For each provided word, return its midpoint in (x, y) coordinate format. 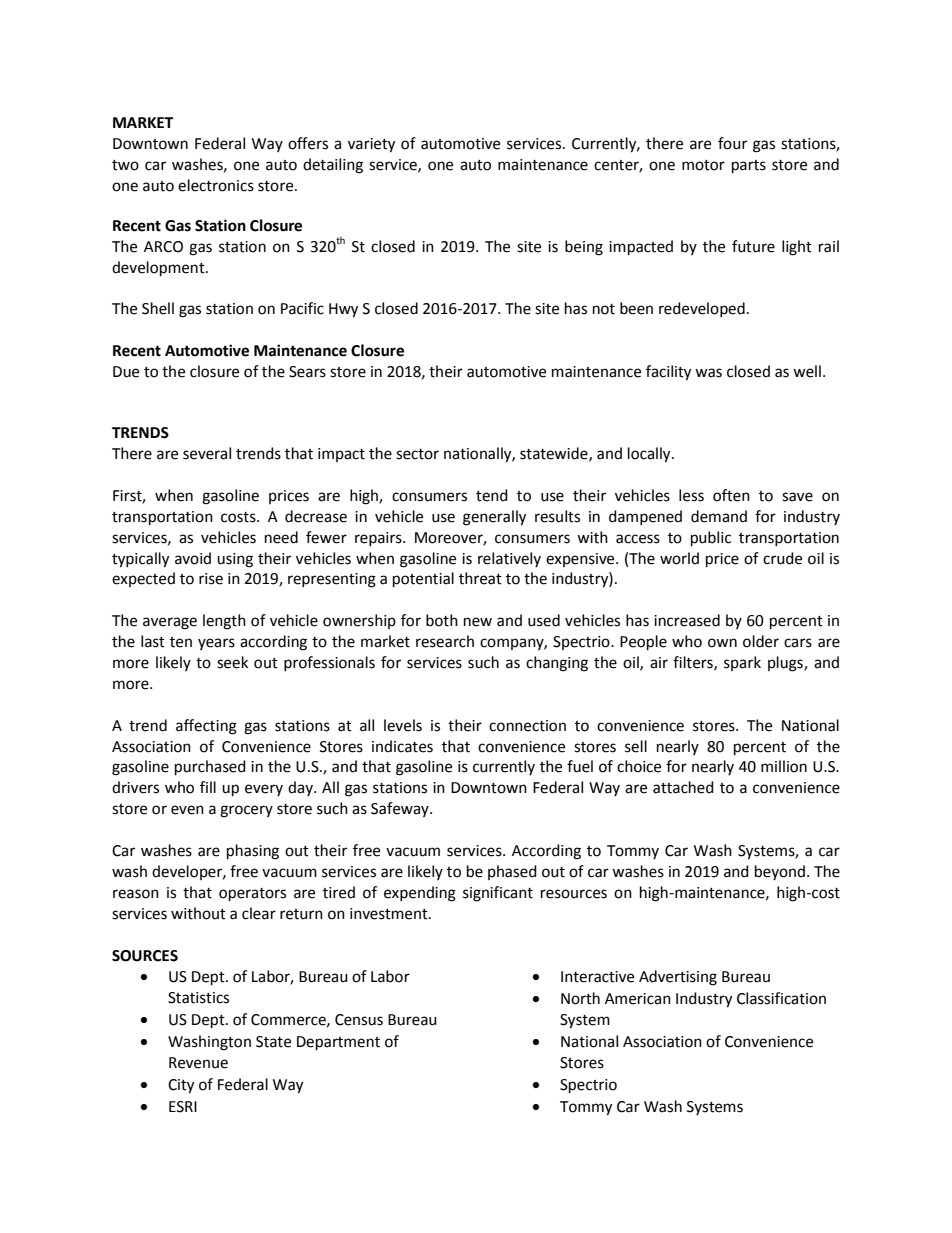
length (224, 622)
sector (417, 454)
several (207, 453)
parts (749, 167)
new (478, 622)
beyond (780, 872)
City (181, 1086)
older (761, 641)
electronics (216, 185)
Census (359, 1020)
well (807, 371)
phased (512, 872)
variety (371, 145)
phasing (253, 852)
